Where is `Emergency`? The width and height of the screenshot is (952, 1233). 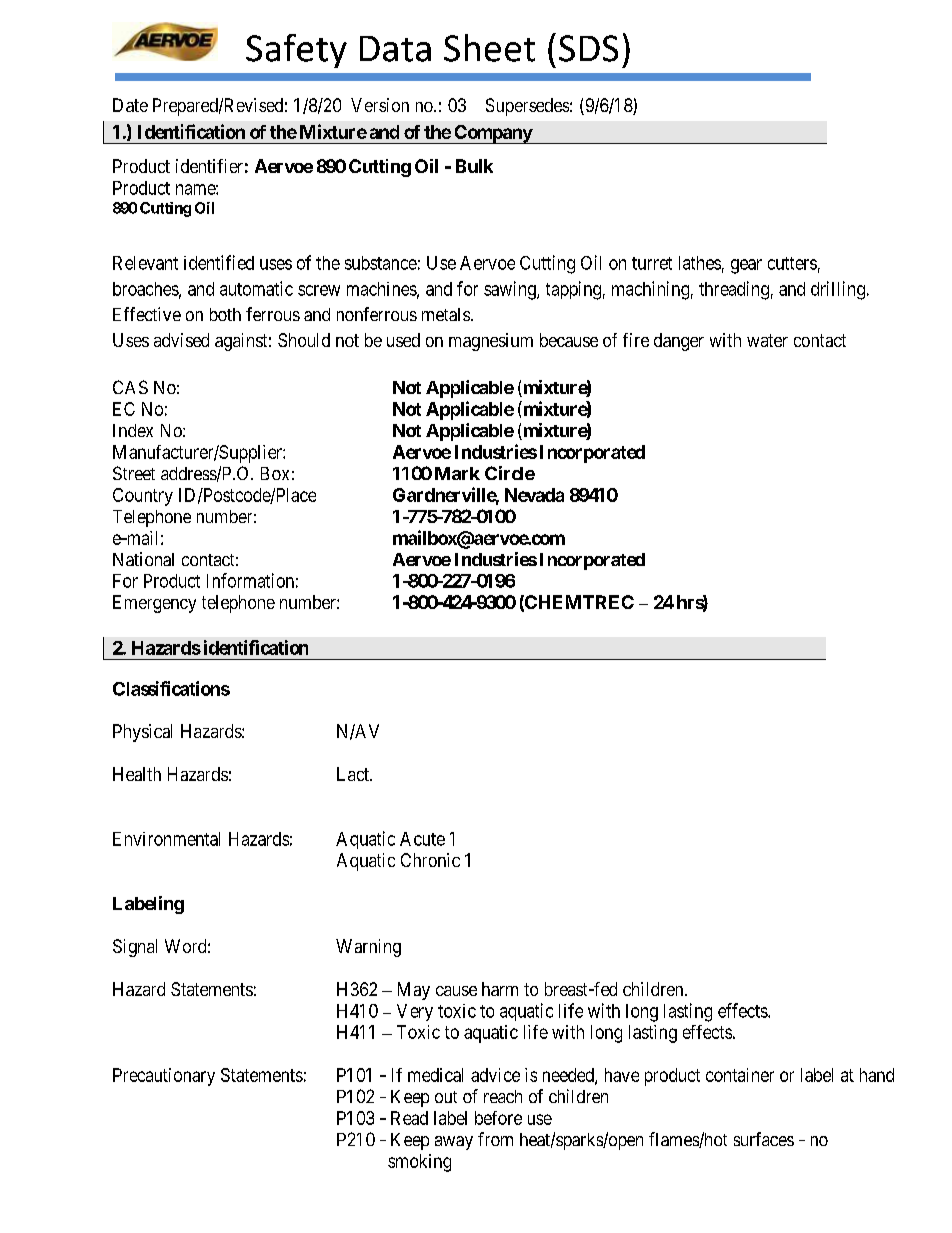
Emergency is located at coordinates (154, 604).
